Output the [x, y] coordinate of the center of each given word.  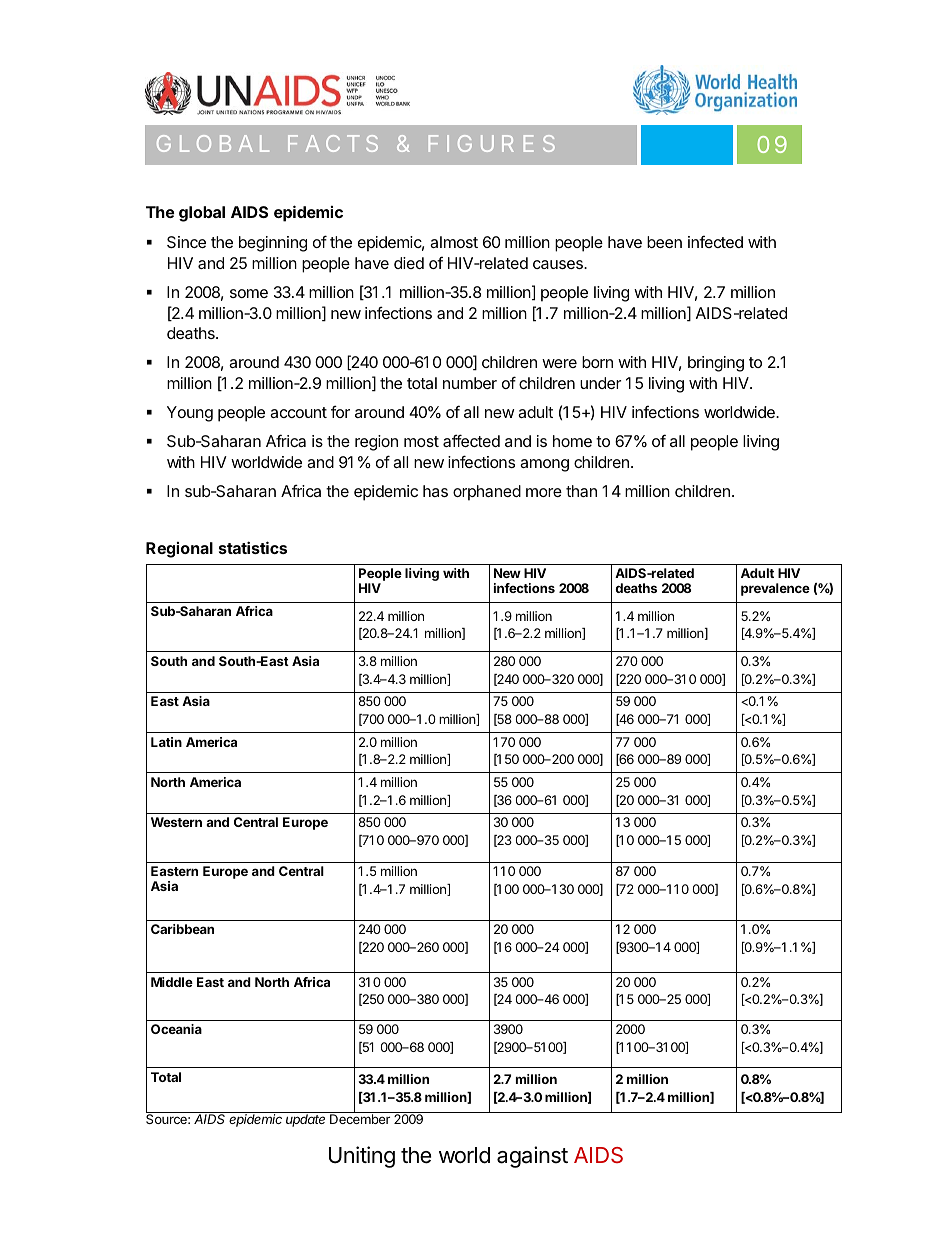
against [532, 1157]
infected [715, 242]
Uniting [362, 1157]
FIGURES [492, 143]
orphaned [487, 493]
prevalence [775, 589]
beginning [273, 244]
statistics [253, 547]
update [305, 1120]
